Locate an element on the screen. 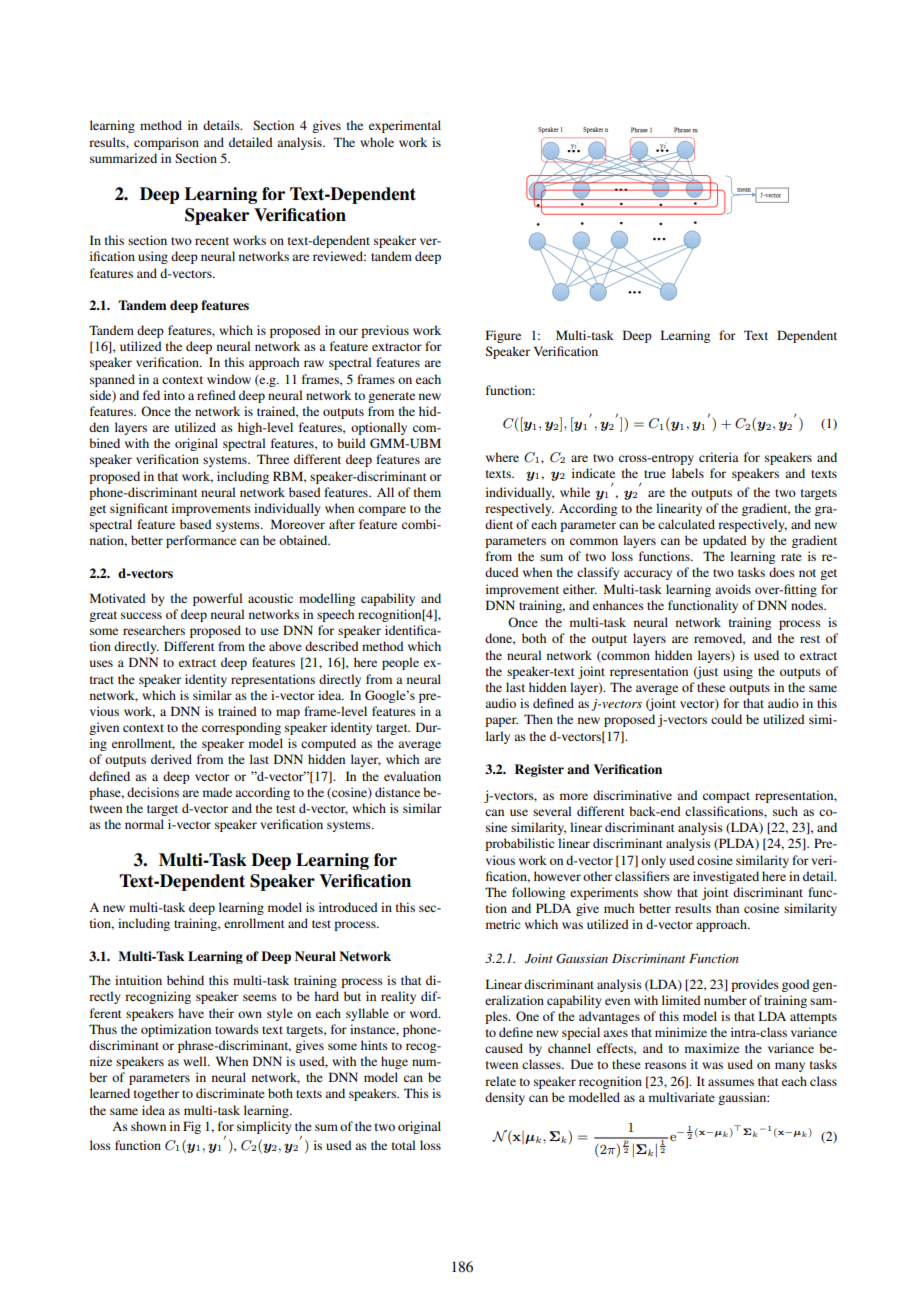 This screenshot has width=924, height=1308. normal is located at coordinates (144, 824).
